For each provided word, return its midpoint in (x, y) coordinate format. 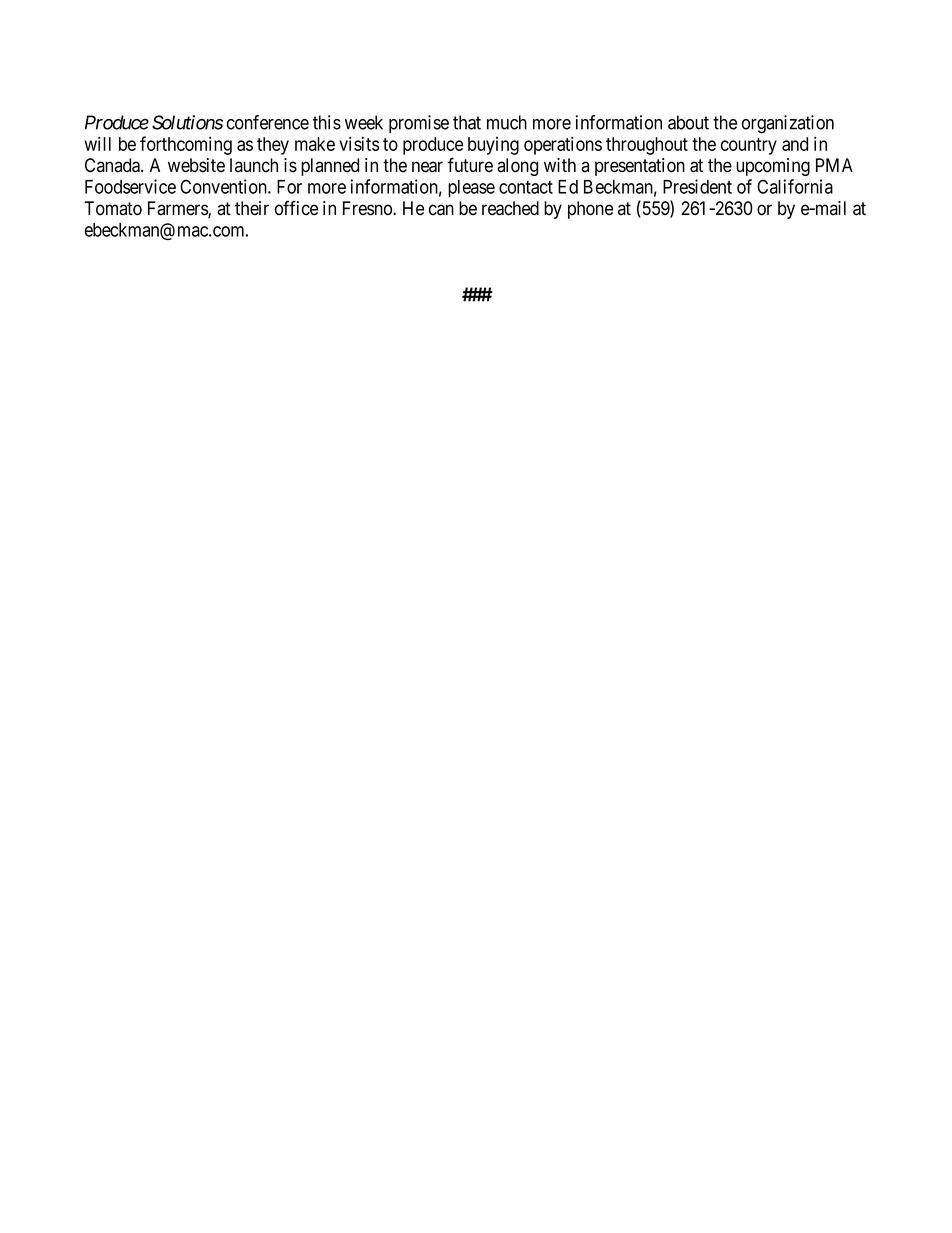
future (470, 165)
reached (510, 208)
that (467, 122)
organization (788, 124)
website (196, 165)
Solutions (187, 122)
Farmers (178, 209)
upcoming (773, 167)
